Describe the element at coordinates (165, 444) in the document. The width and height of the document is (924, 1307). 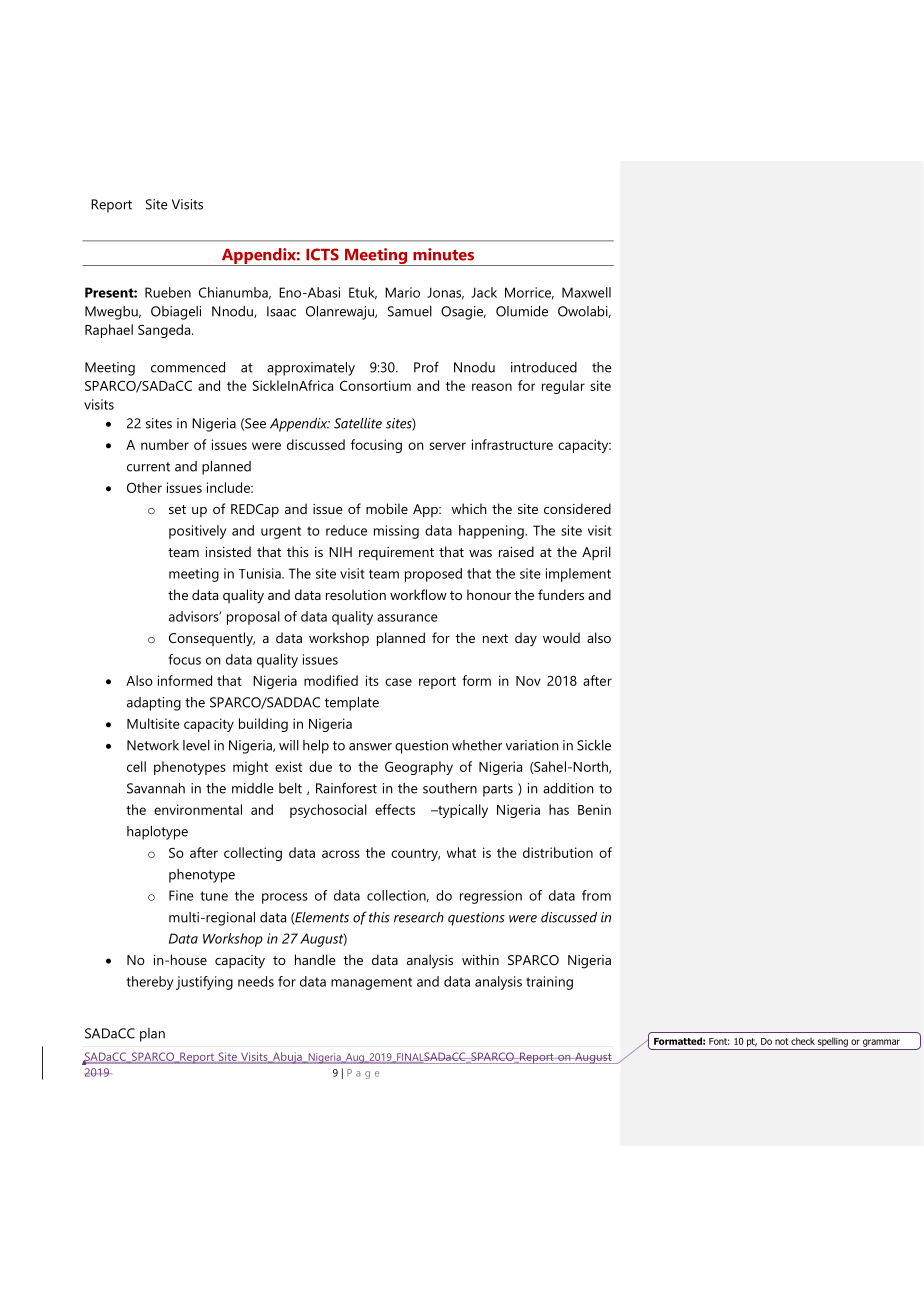
I see `number` at that location.
